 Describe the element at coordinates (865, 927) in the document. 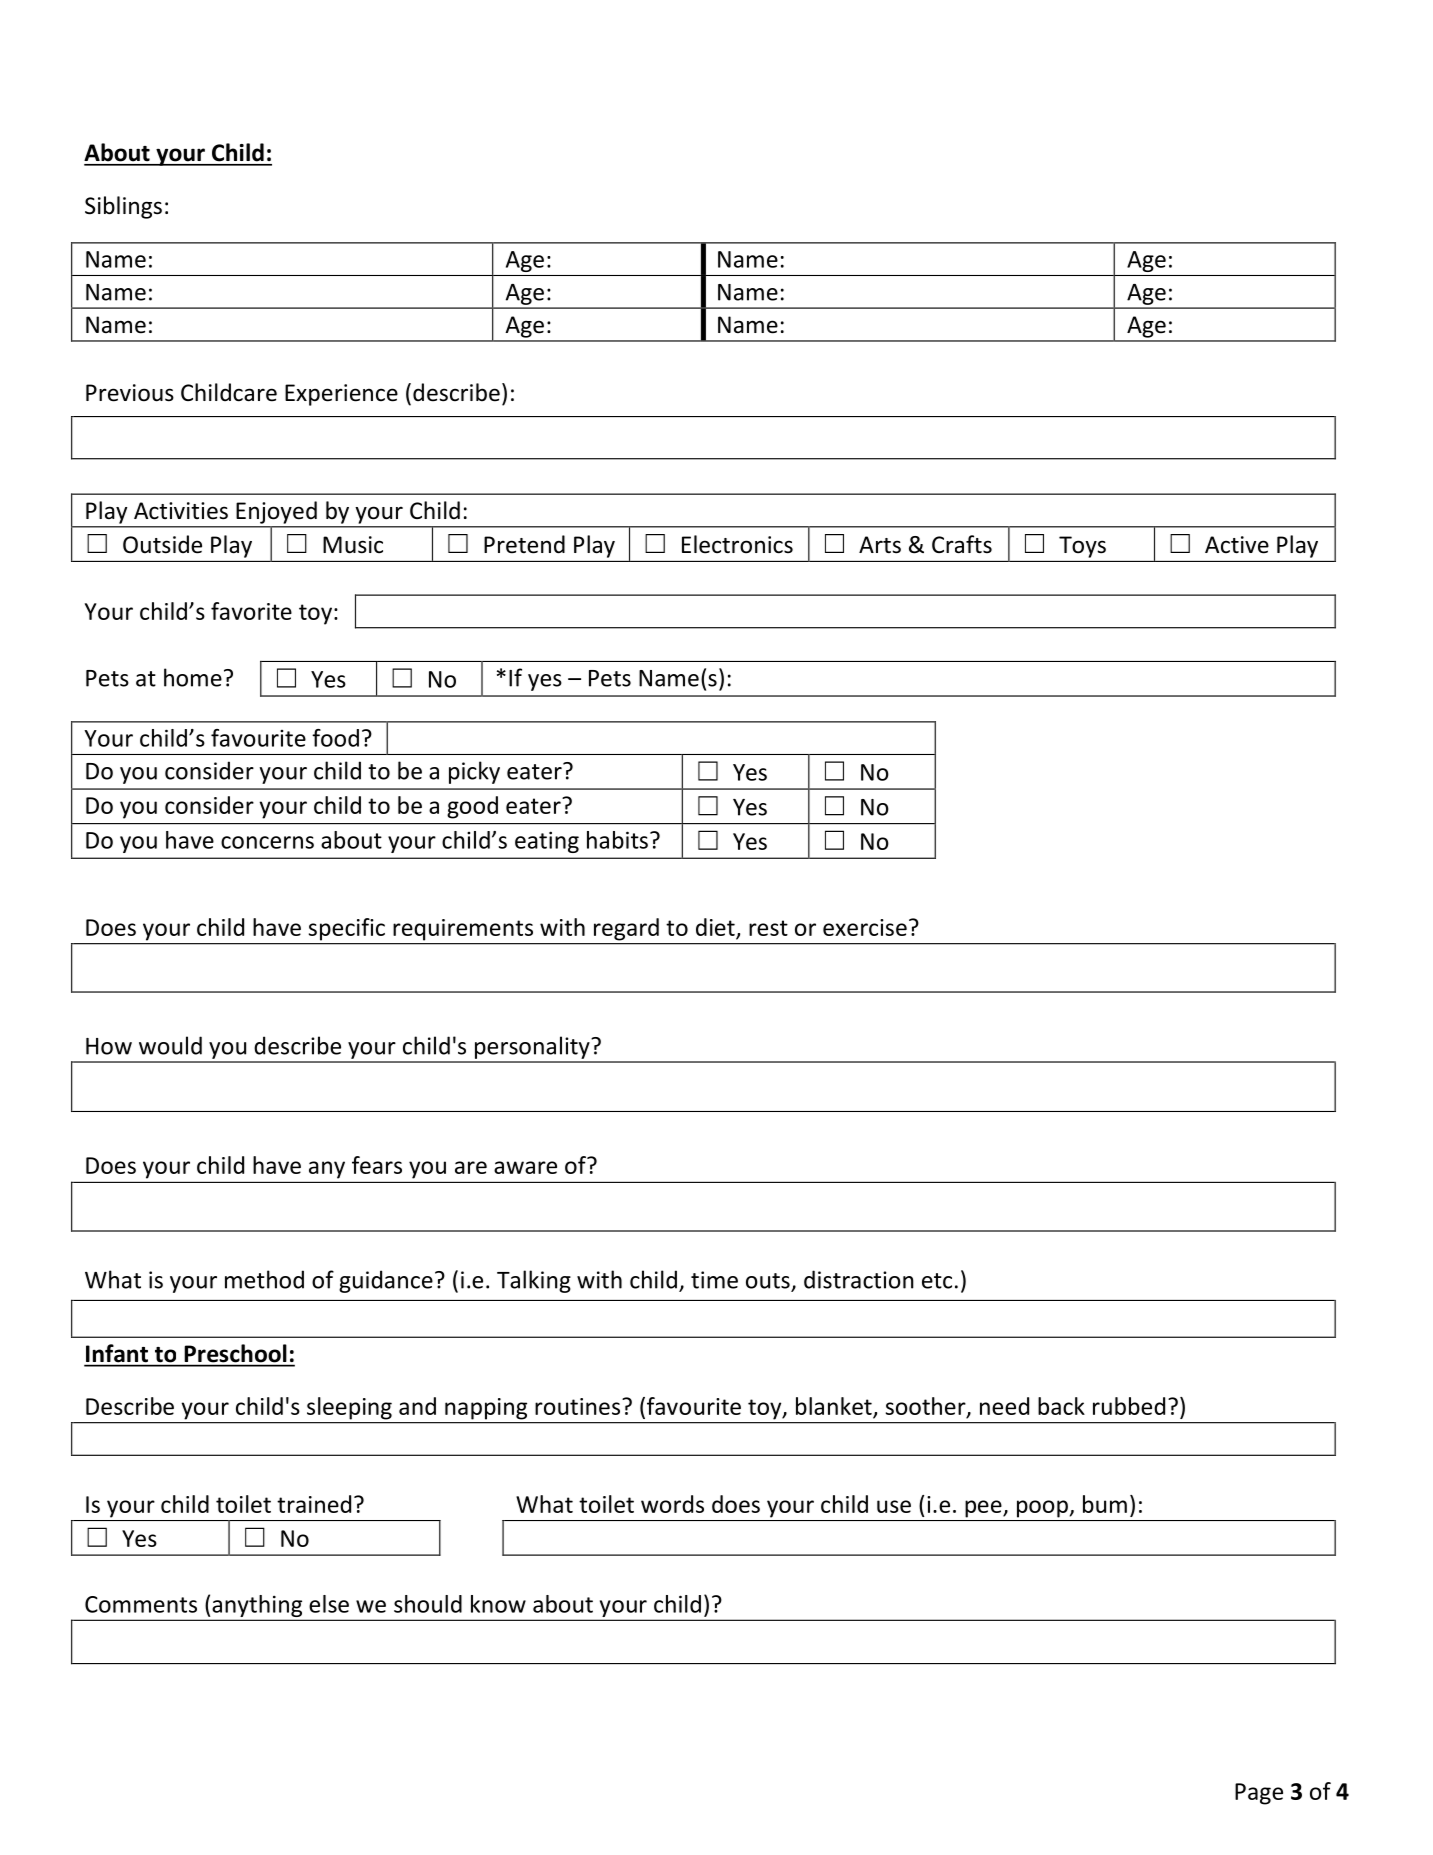

I see `exercise` at that location.
